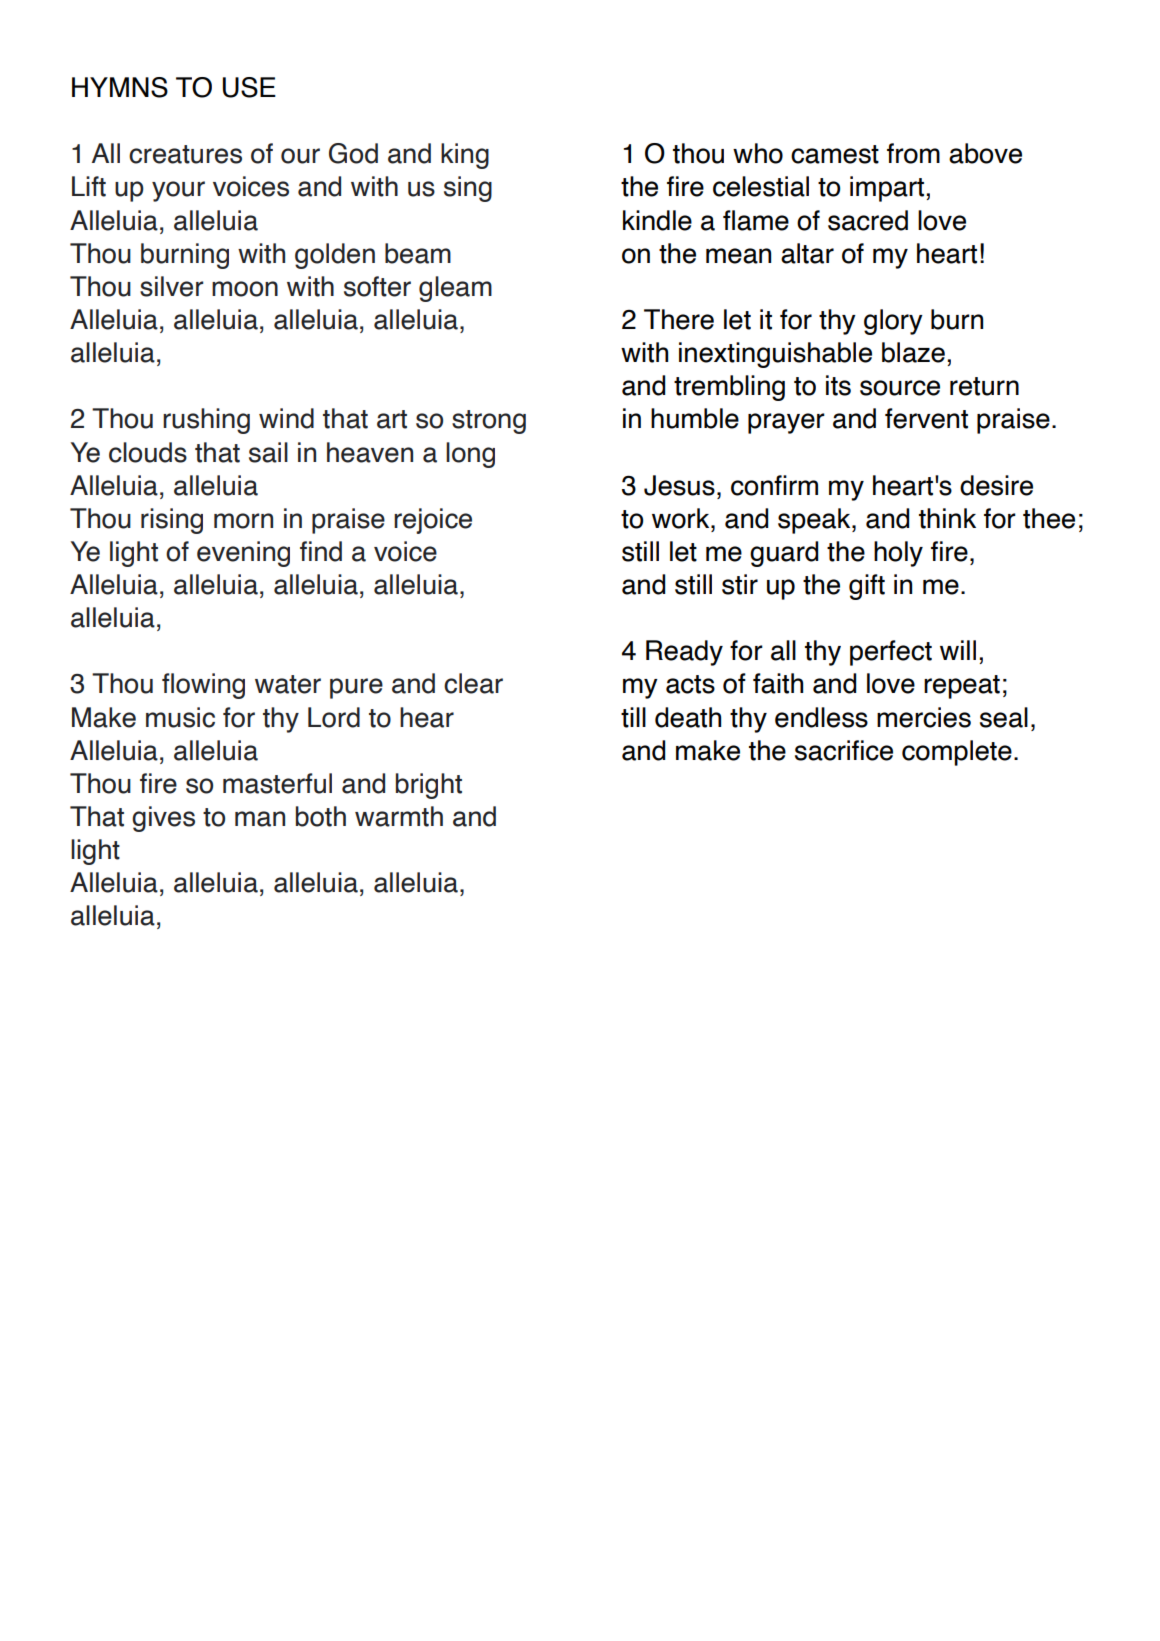 This image has width=1160, height=1641. I want to click on There, so click(679, 319).
